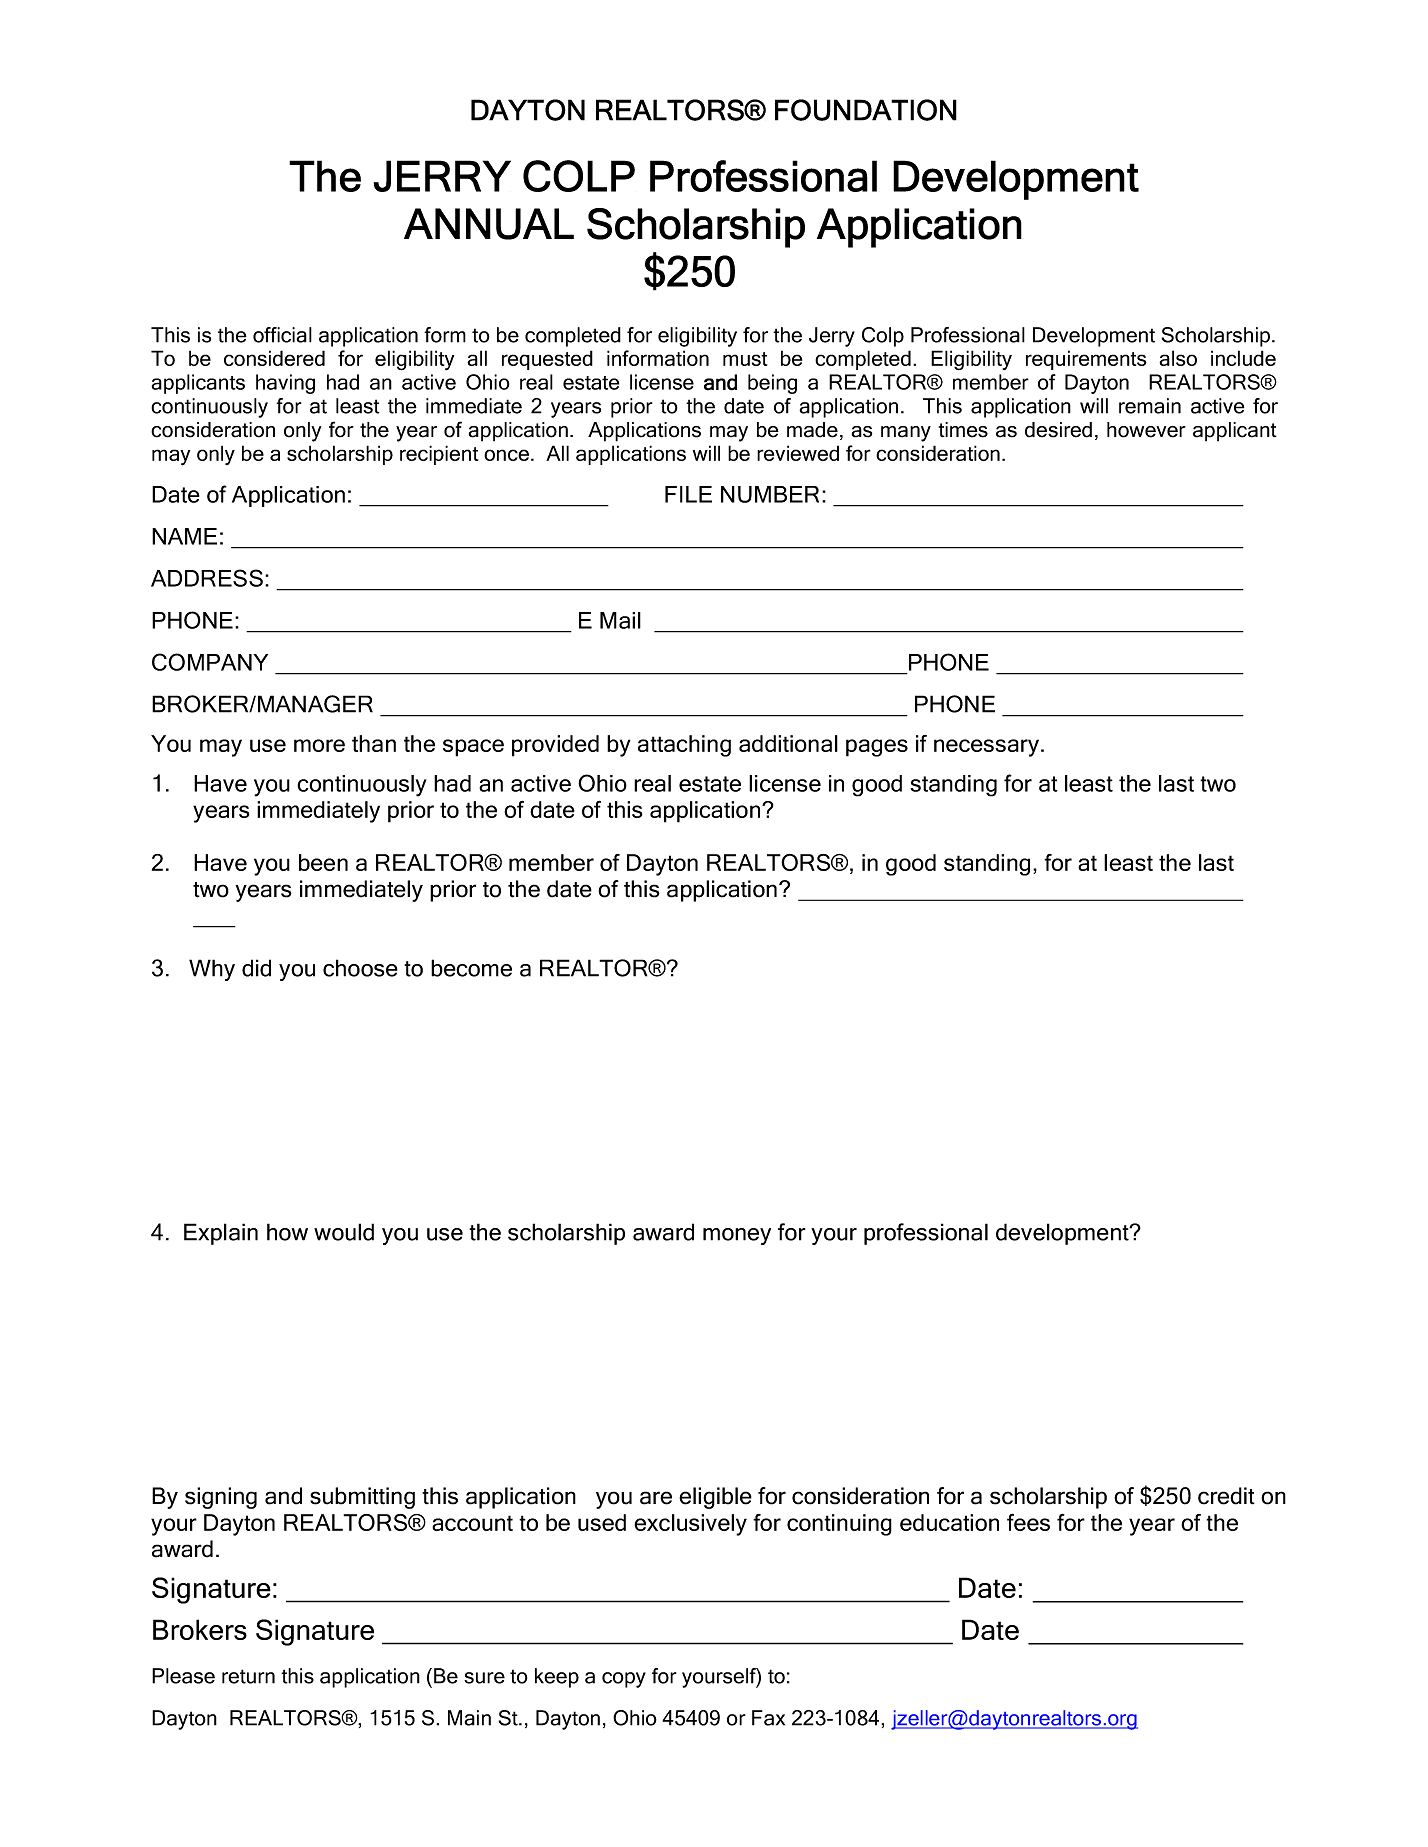 This screenshot has width=1428, height=1847. What do you see at coordinates (489, 224) in the screenshot?
I see `ANNUAL` at bounding box center [489, 224].
